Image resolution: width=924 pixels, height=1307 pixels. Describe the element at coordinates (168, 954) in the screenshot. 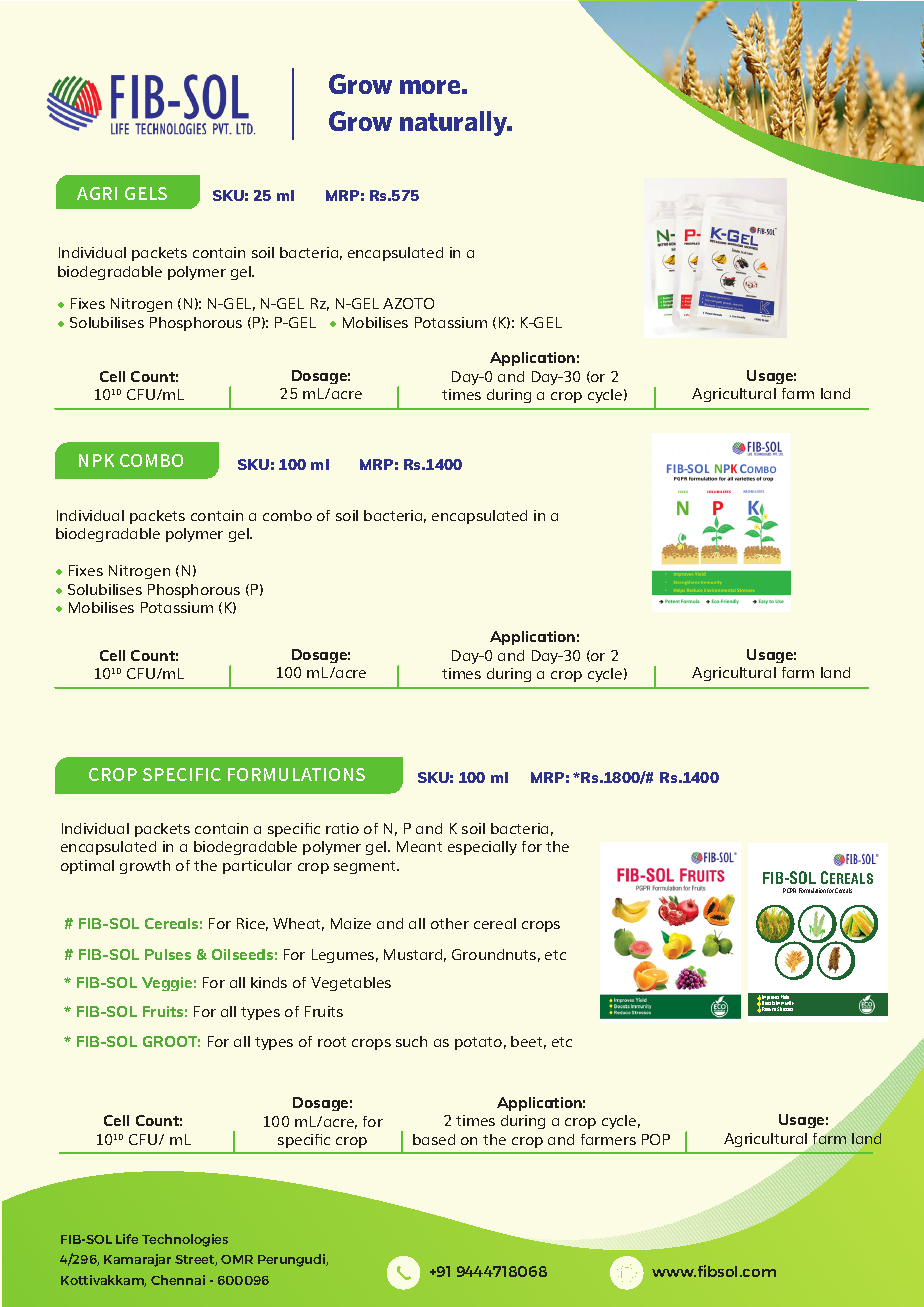

I see `Pulses` at that location.
